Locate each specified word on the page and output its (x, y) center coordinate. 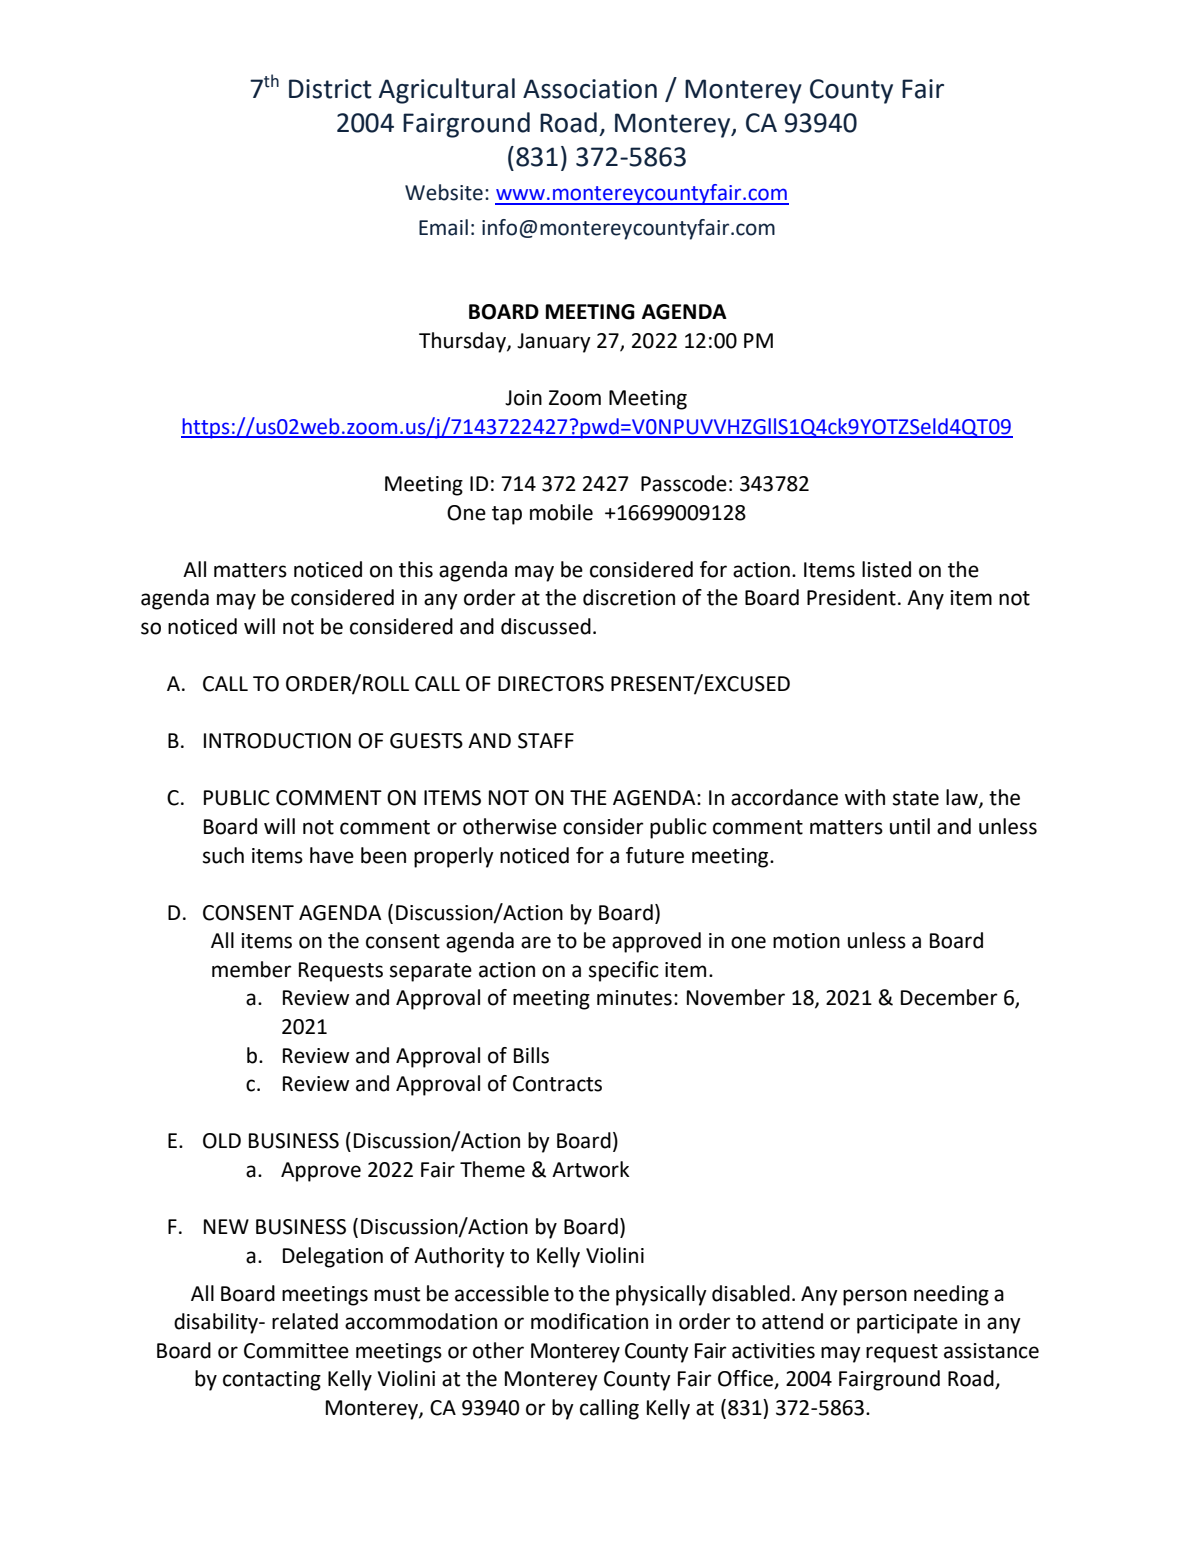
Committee (296, 1351)
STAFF (546, 741)
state (916, 798)
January (554, 343)
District (330, 89)
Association (590, 89)
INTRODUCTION (277, 741)
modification (589, 1321)
